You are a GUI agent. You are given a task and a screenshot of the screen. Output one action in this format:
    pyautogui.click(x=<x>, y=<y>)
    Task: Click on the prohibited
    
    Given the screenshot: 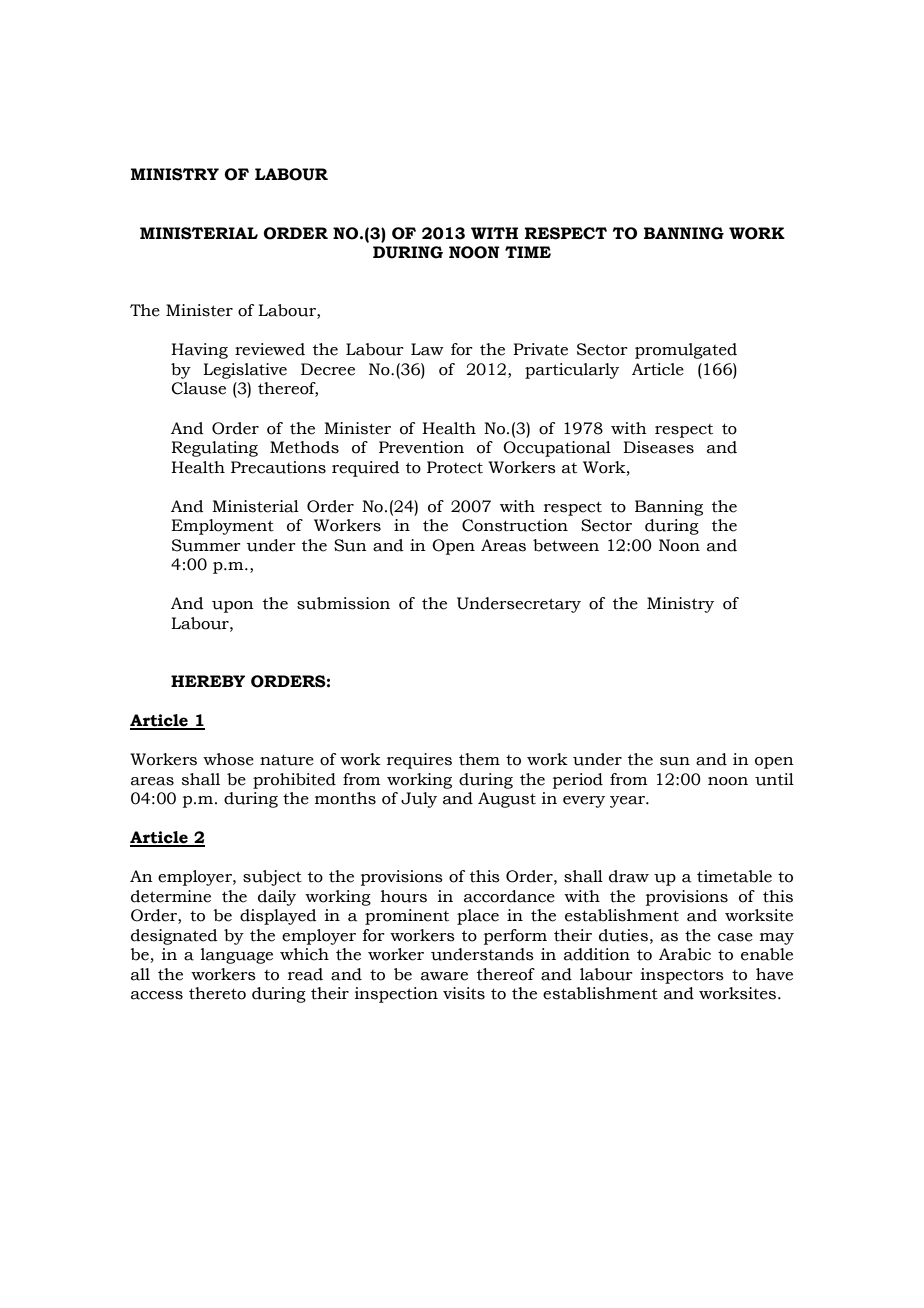 What is the action you would take?
    pyautogui.click(x=294, y=781)
